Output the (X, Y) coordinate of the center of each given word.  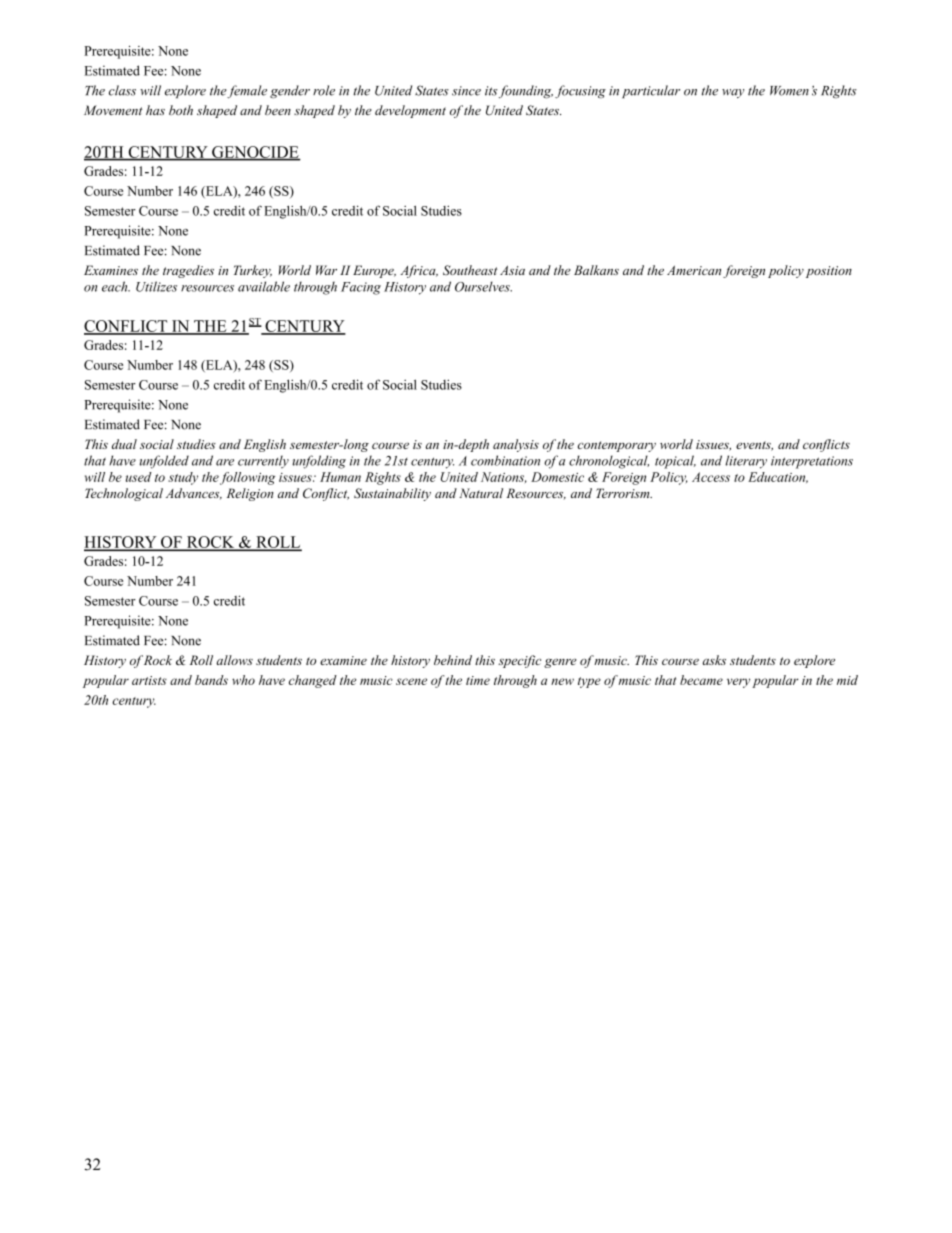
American (694, 270)
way (733, 93)
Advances (194, 494)
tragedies (188, 271)
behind (453, 660)
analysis (516, 445)
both (181, 110)
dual (124, 444)
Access (711, 477)
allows (234, 660)
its (491, 91)
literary (746, 462)
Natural (481, 493)
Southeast (470, 270)
